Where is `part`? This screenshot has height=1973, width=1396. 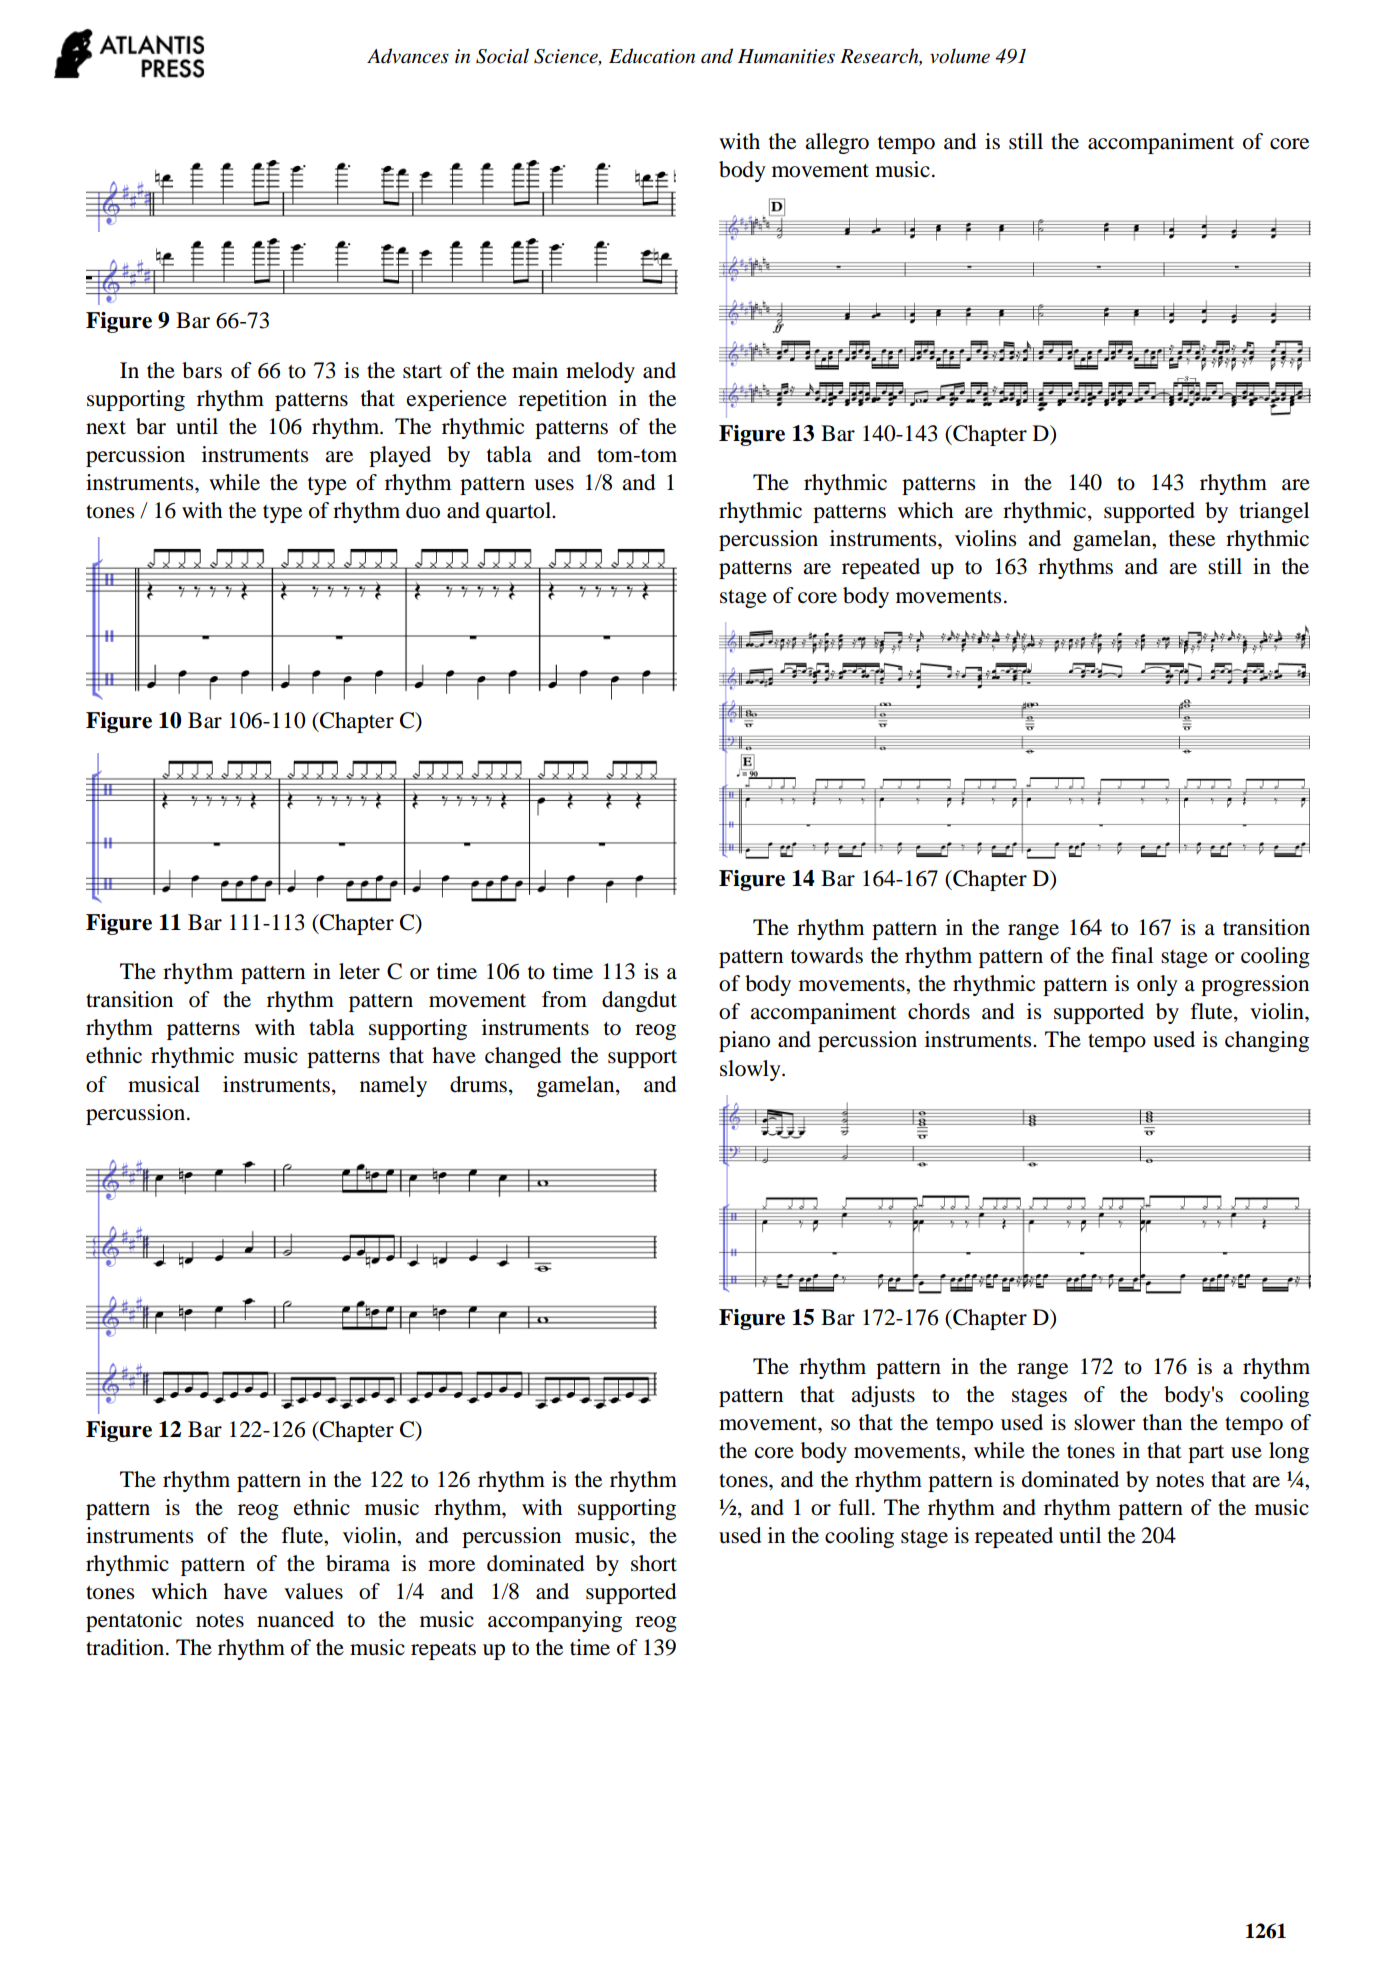
part is located at coordinates (1206, 1454).
